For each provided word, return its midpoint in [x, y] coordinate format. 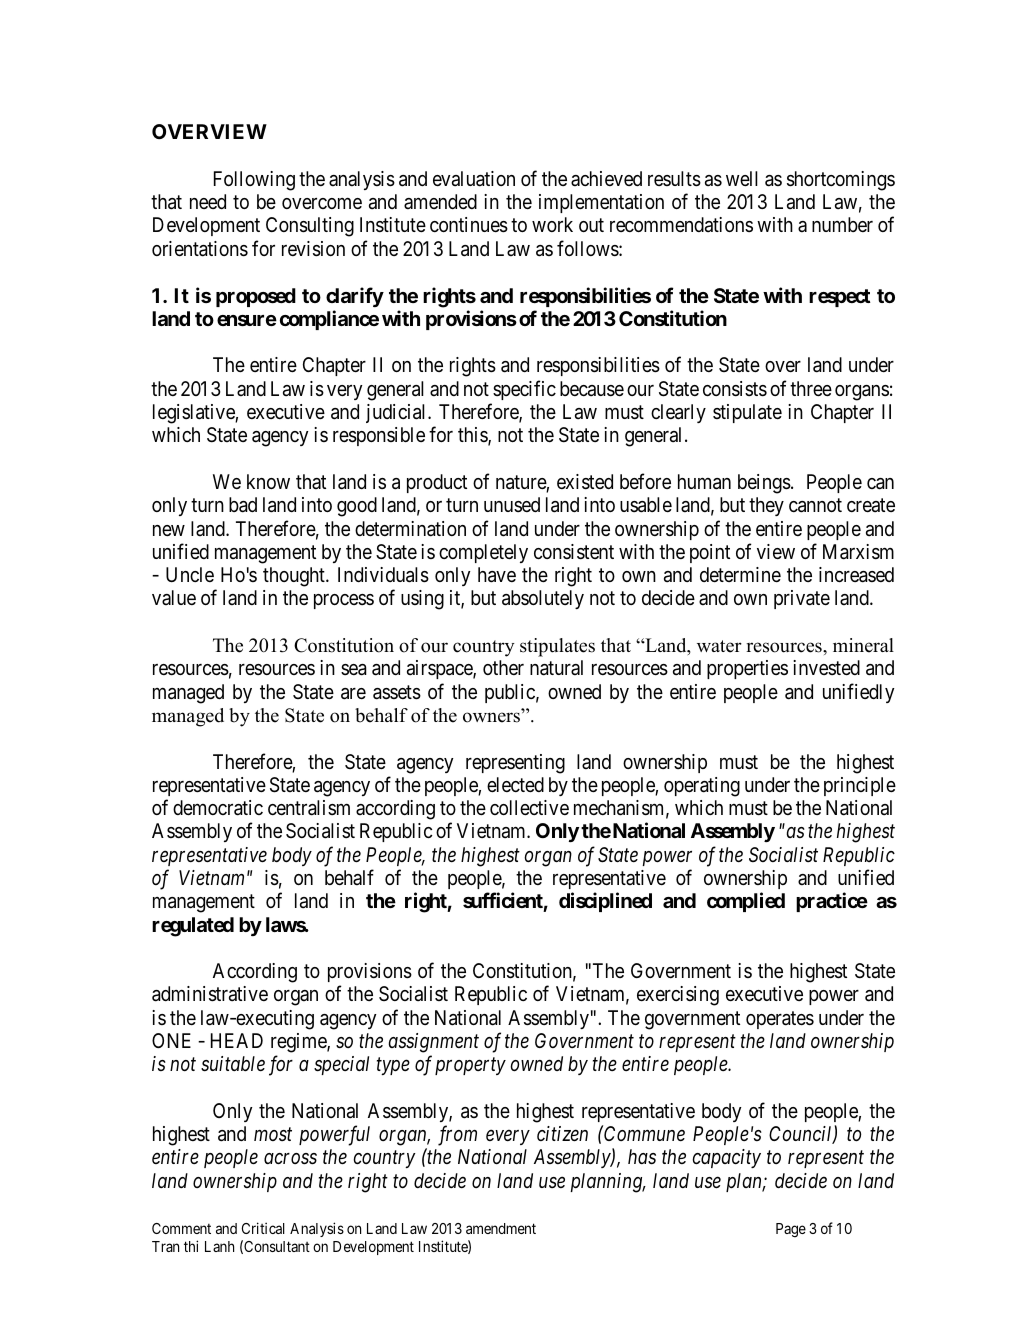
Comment [181, 1228]
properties [747, 669]
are [353, 694]
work [552, 224]
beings [764, 484]
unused [512, 504]
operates [780, 1020]
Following [254, 181]
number [842, 224]
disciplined [605, 902]
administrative [210, 994]
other [503, 667]
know [268, 481]
